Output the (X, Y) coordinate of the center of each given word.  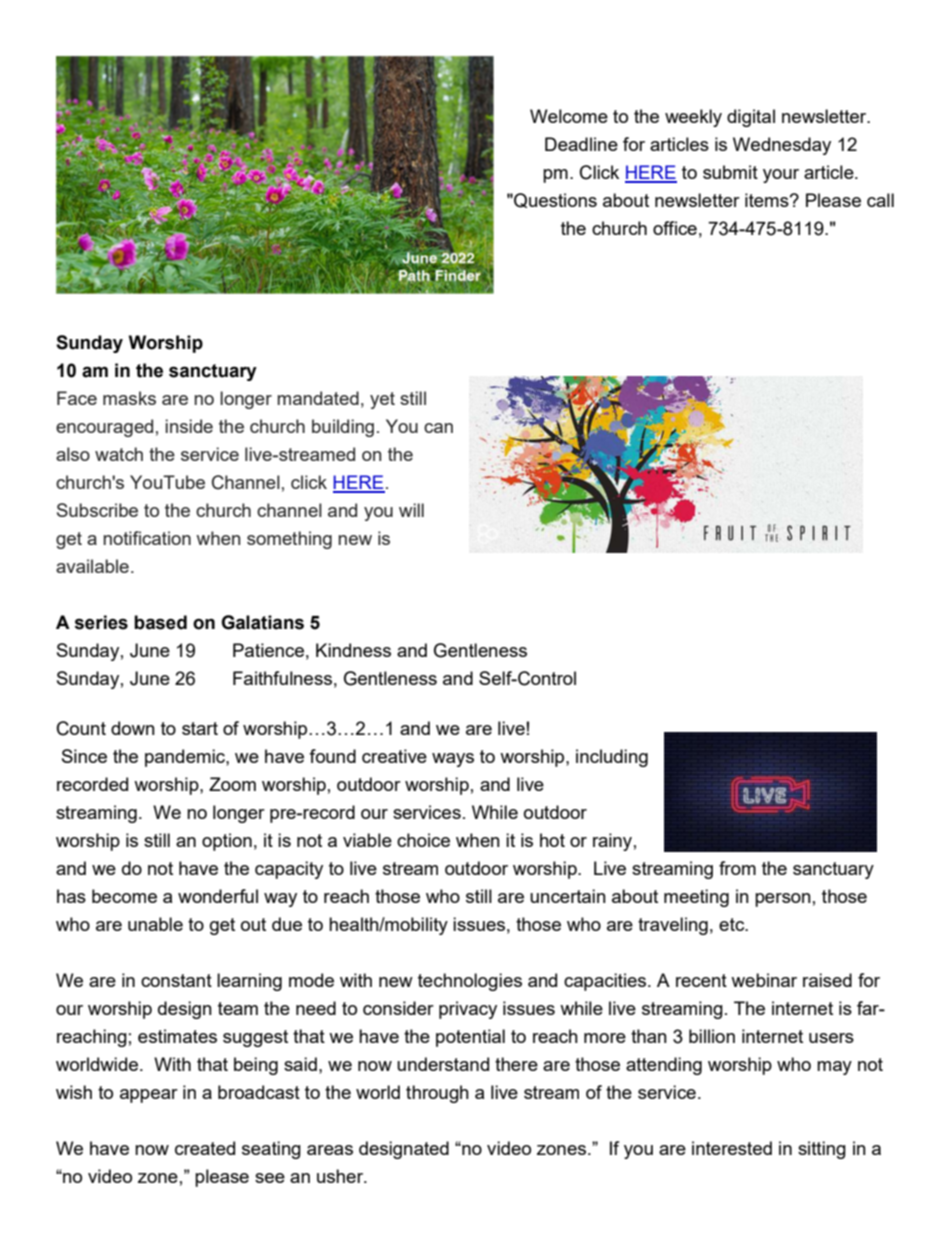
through (437, 1094)
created (205, 1148)
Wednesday (782, 146)
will (411, 510)
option (227, 842)
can (438, 428)
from (737, 868)
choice (423, 840)
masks (129, 398)
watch (119, 454)
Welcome (569, 116)
